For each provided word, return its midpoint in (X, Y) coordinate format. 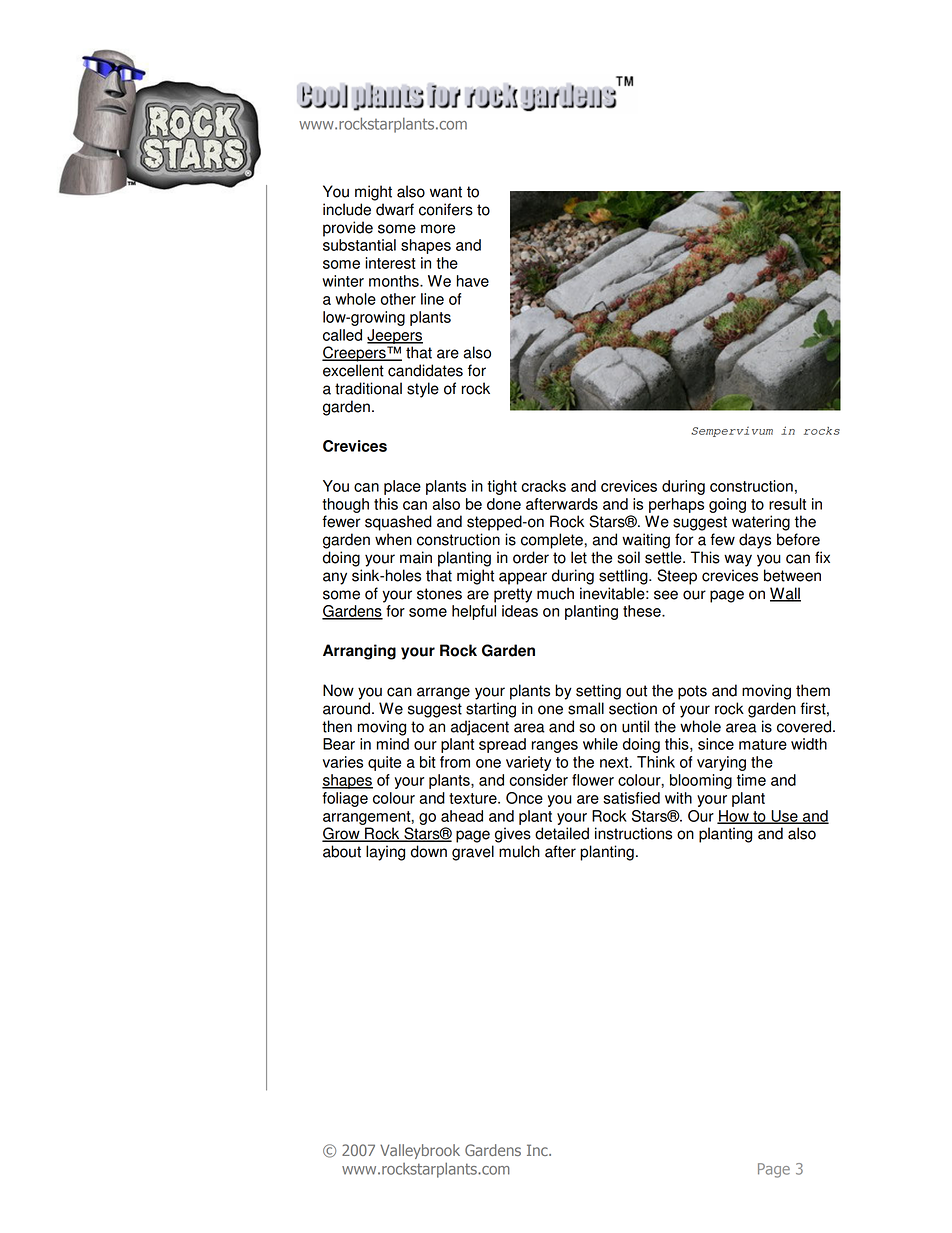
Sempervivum (732, 432)
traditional (368, 388)
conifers (446, 209)
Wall (785, 594)
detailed (562, 833)
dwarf (395, 209)
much (555, 593)
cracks (543, 486)
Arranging (359, 652)
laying (385, 853)
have (473, 281)
